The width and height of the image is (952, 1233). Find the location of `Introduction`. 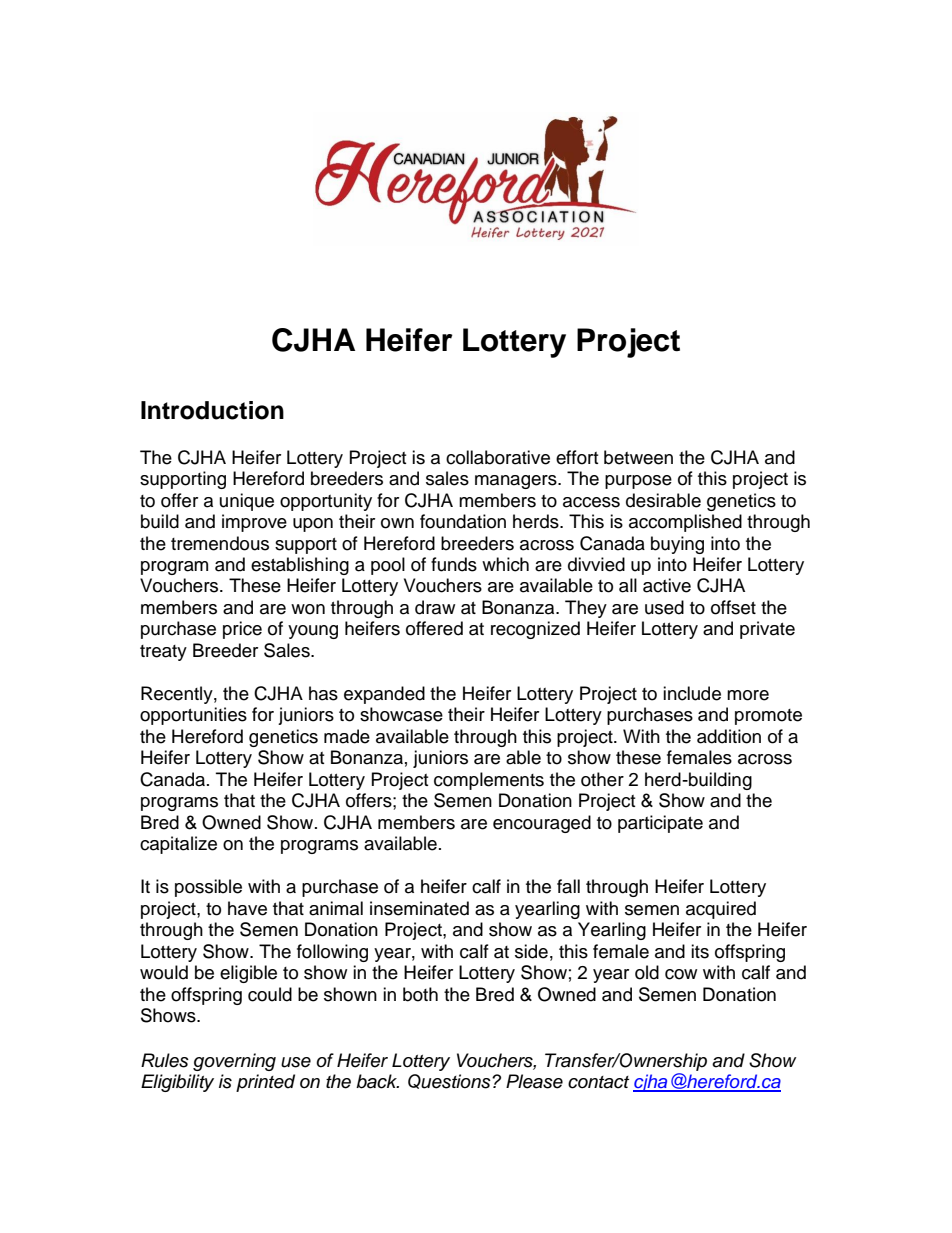

Introduction is located at coordinates (212, 410).
